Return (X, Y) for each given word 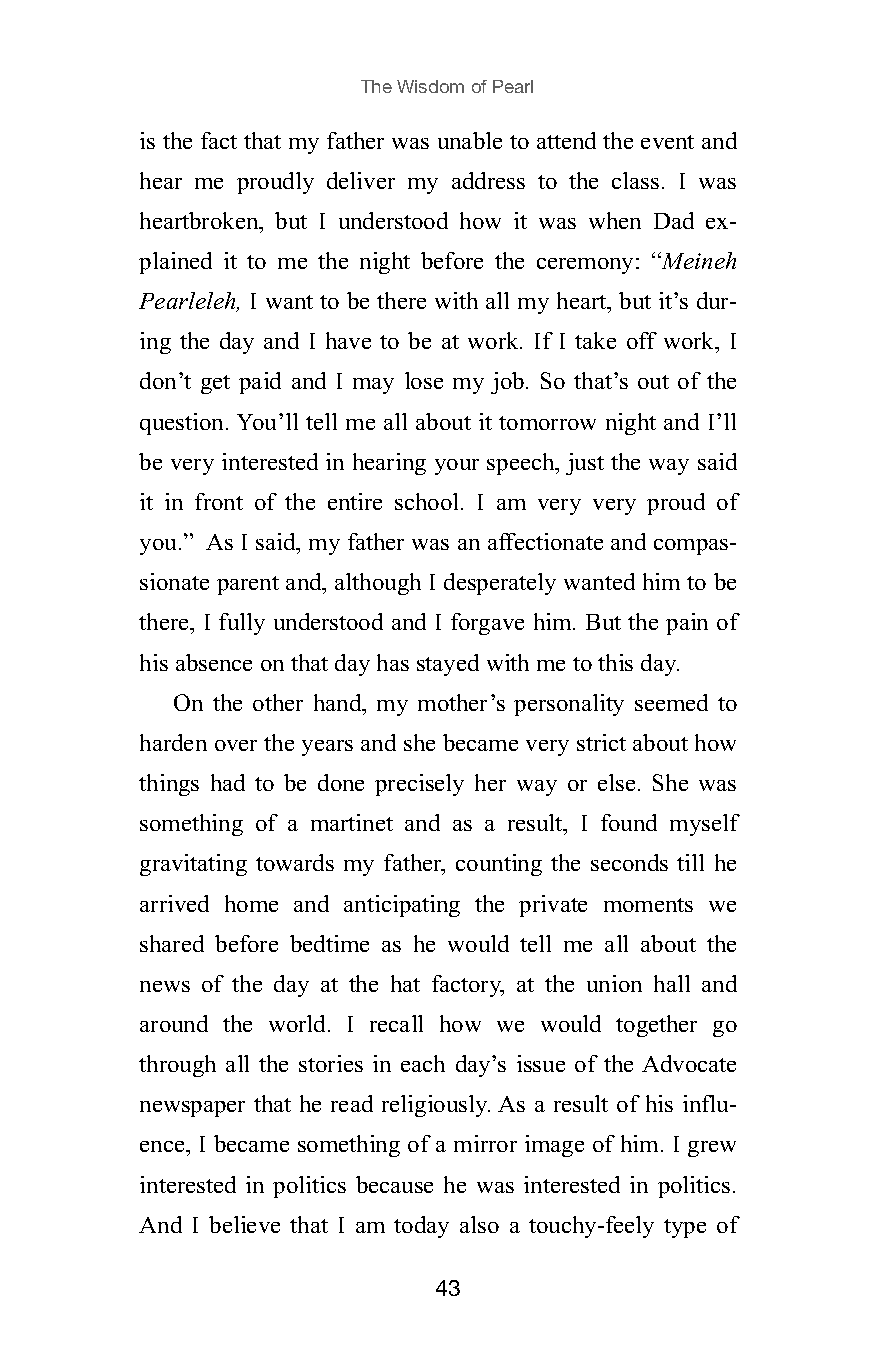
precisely (419, 785)
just (585, 464)
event (667, 142)
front (219, 501)
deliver (361, 180)
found (629, 822)
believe (244, 1224)
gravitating (193, 865)
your (457, 467)
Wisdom (430, 86)
